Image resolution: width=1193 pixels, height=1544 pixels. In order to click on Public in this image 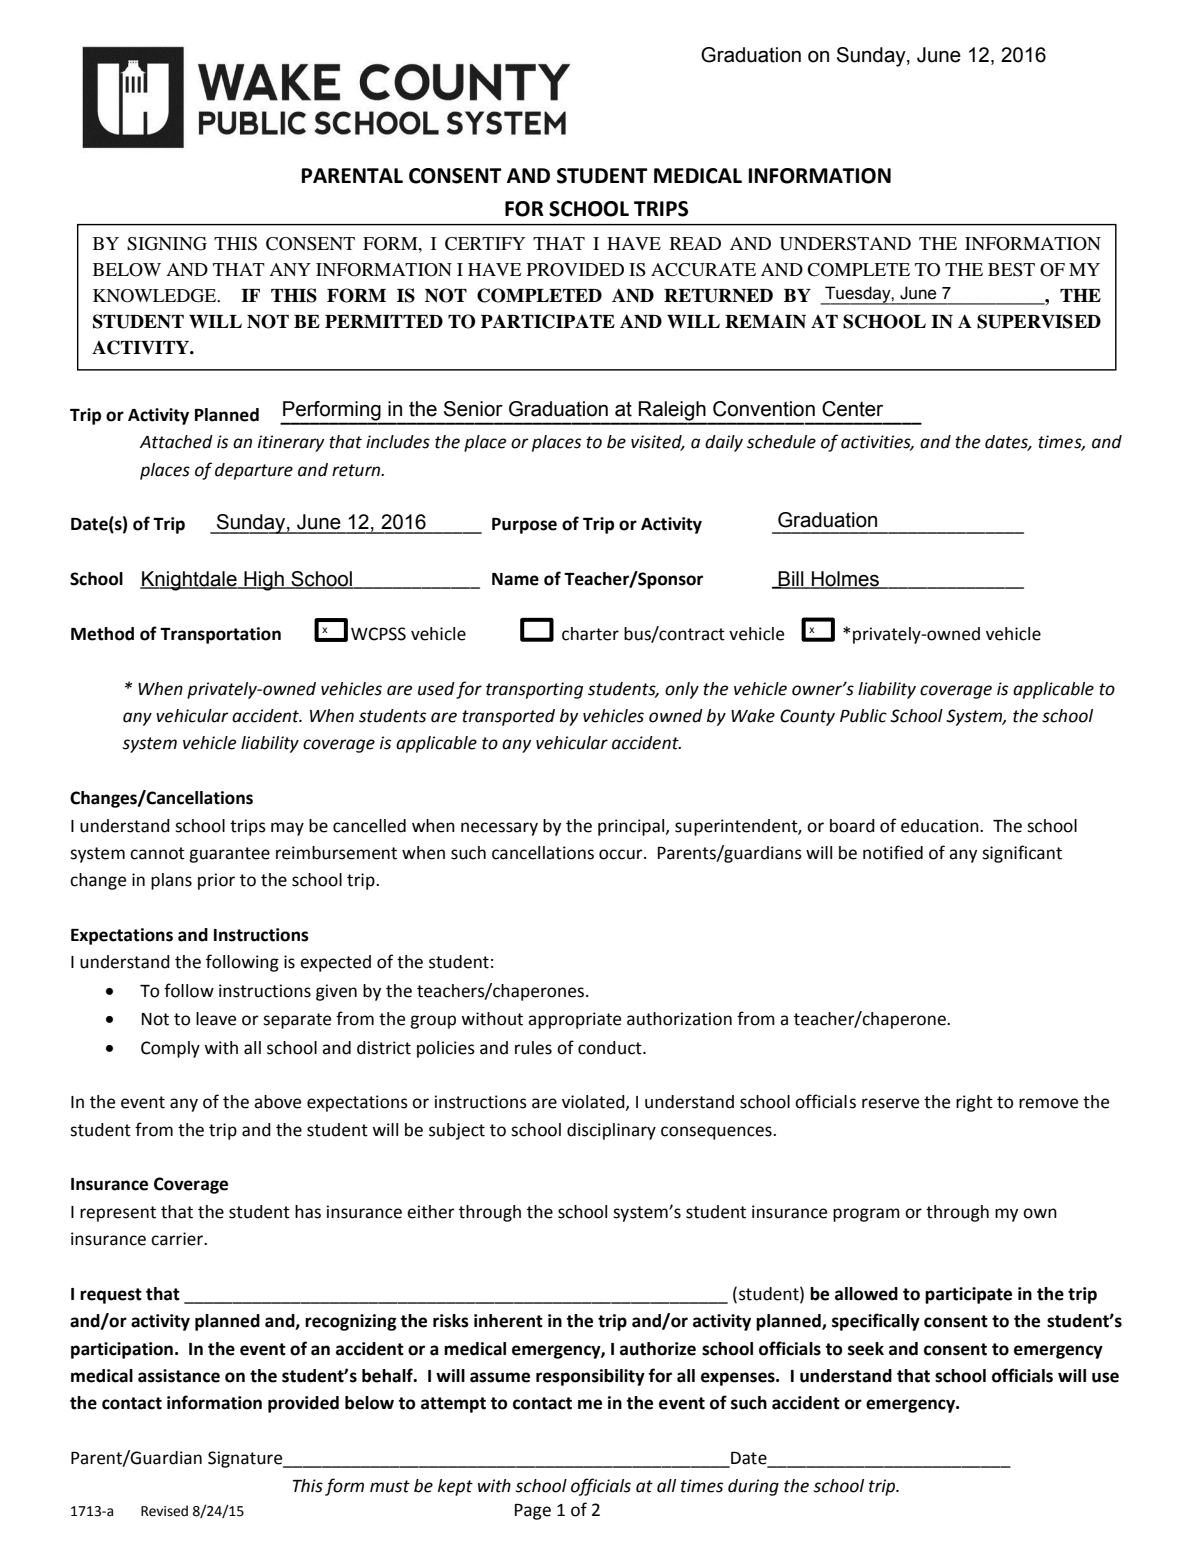, I will do `click(863, 716)`.
